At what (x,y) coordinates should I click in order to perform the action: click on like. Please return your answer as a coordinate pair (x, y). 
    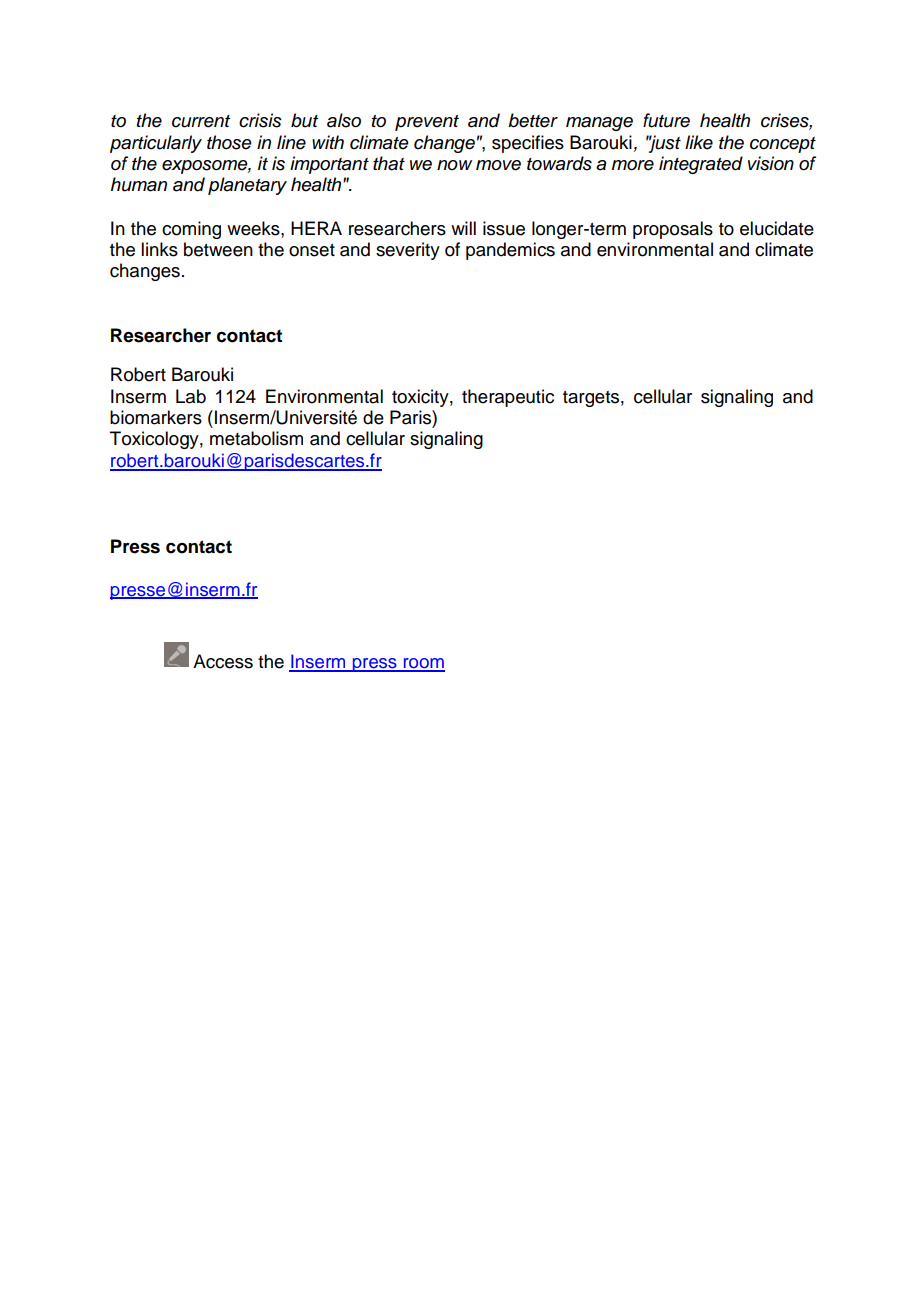
    Looking at the image, I should click on (699, 142).
